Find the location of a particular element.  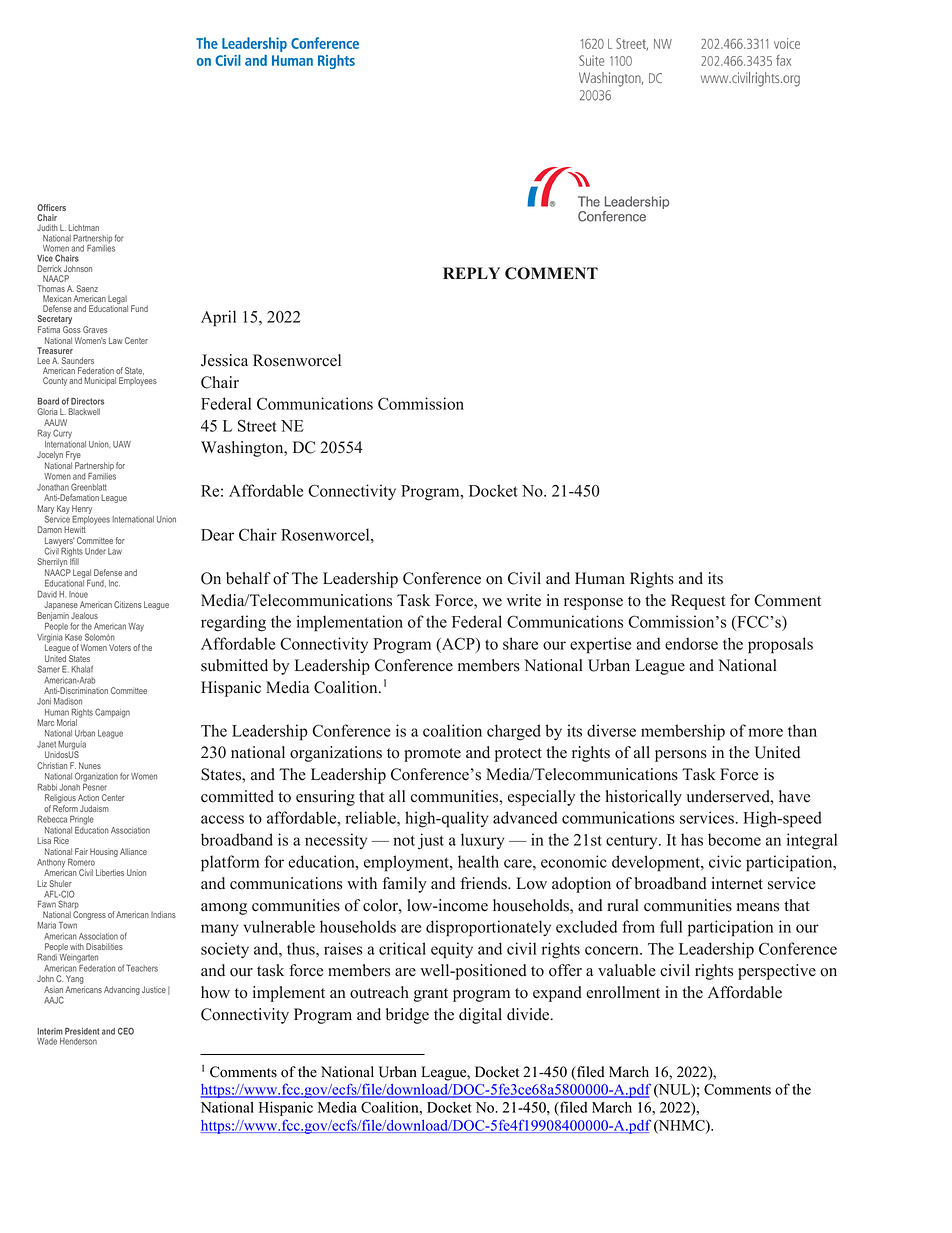

Request is located at coordinates (698, 602).
